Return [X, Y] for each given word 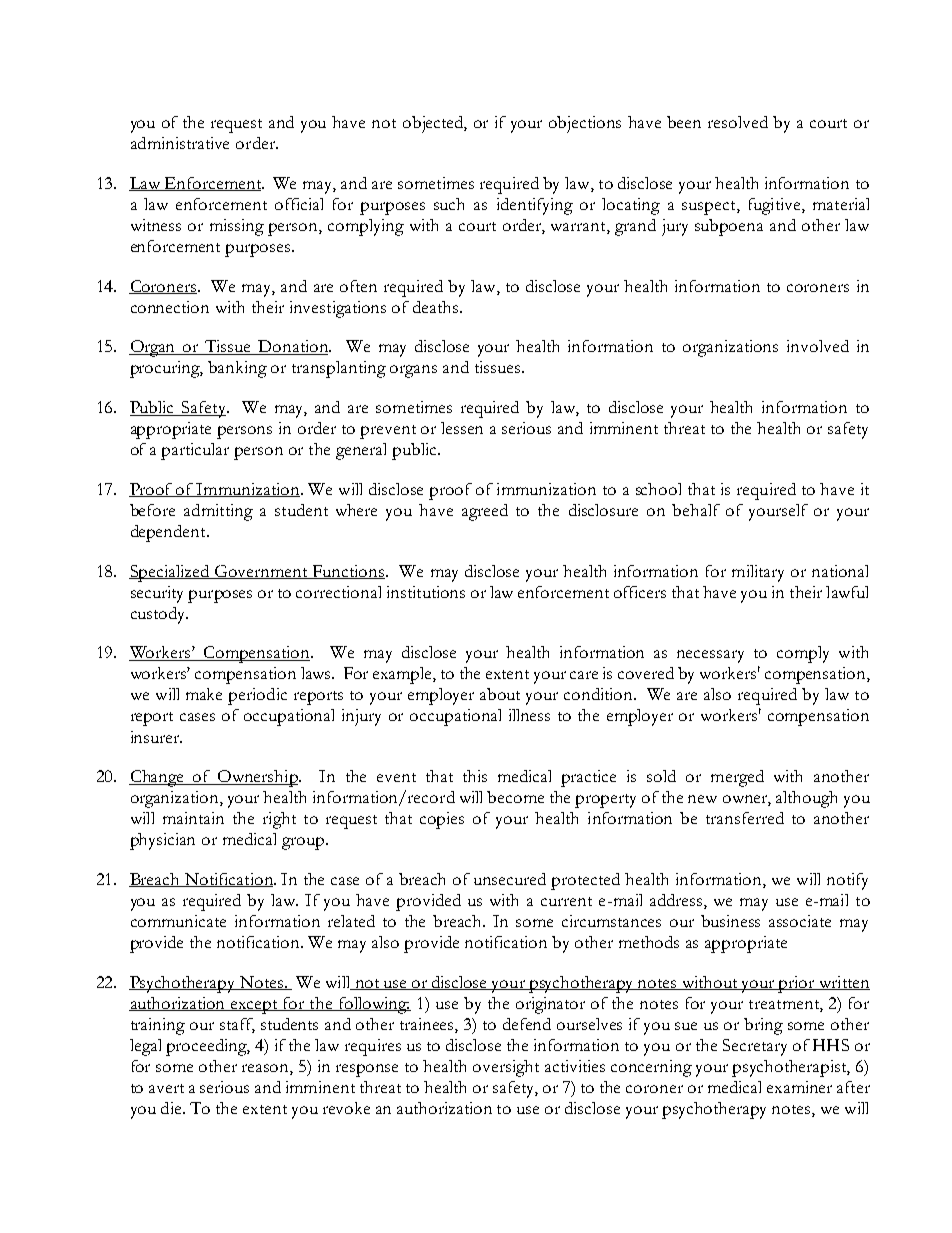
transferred [745, 818]
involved [818, 346]
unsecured [510, 879]
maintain [193, 818]
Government [261, 572]
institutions [426, 592]
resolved [738, 122]
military [758, 573]
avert [166, 1088]
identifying [535, 206]
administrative [180, 143]
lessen [462, 428]
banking [237, 369]
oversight [506, 1068]
